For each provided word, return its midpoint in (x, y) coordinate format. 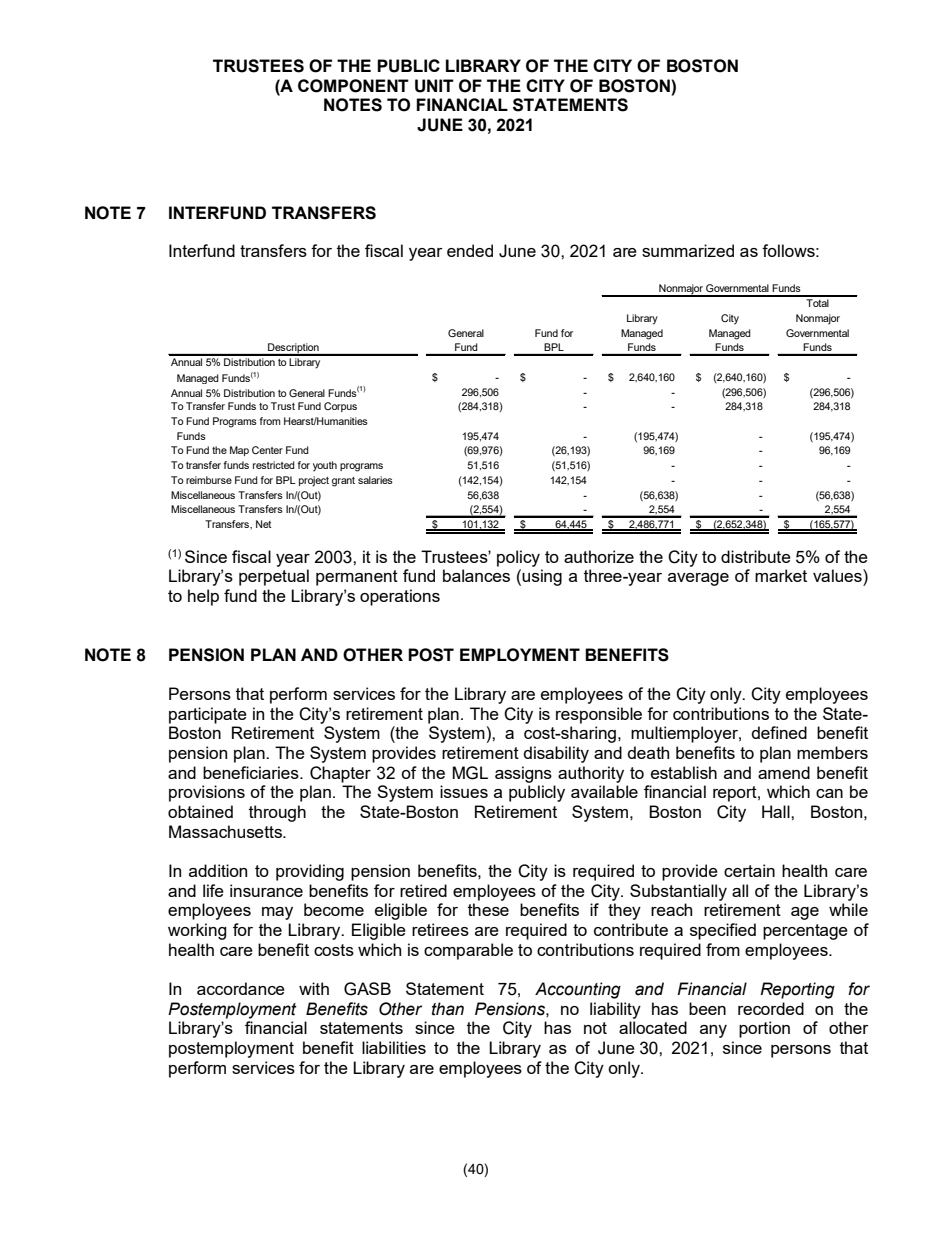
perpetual (274, 577)
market (781, 575)
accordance (241, 988)
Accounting (578, 990)
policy (518, 558)
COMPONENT (353, 86)
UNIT (434, 86)
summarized (688, 250)
